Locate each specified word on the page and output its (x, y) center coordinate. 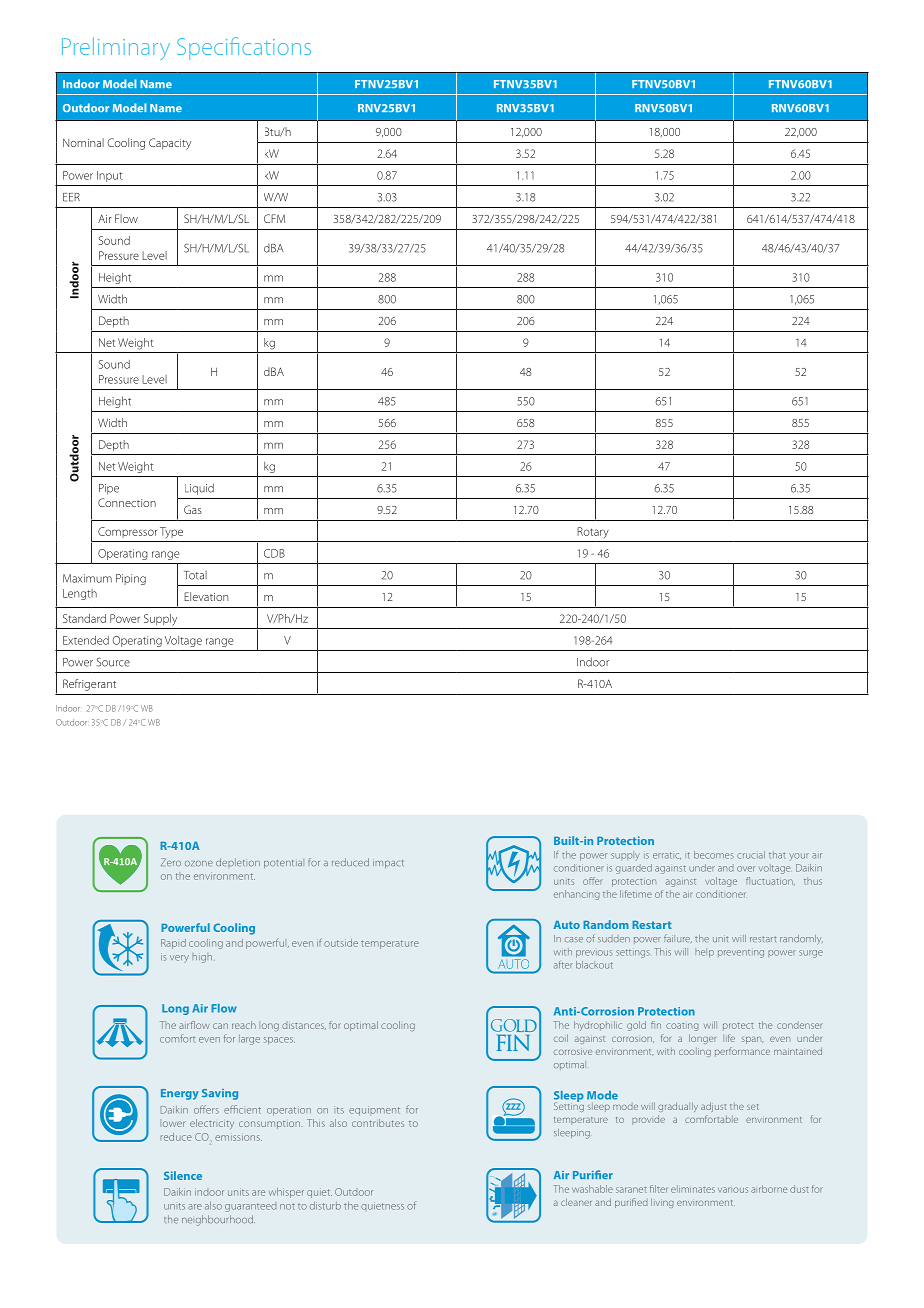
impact (388, 863)
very (179, 959)
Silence (183, 1175)
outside (341, 943)
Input (110, 176)
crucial (751, 855)
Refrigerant (89, 685)
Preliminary (116, 48)
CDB (274, 553)
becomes (714, 855)
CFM (274, 218)
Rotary (593, 532)
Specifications (244, 48)
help (704, 953)
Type (171, 532)
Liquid (199, 489)
